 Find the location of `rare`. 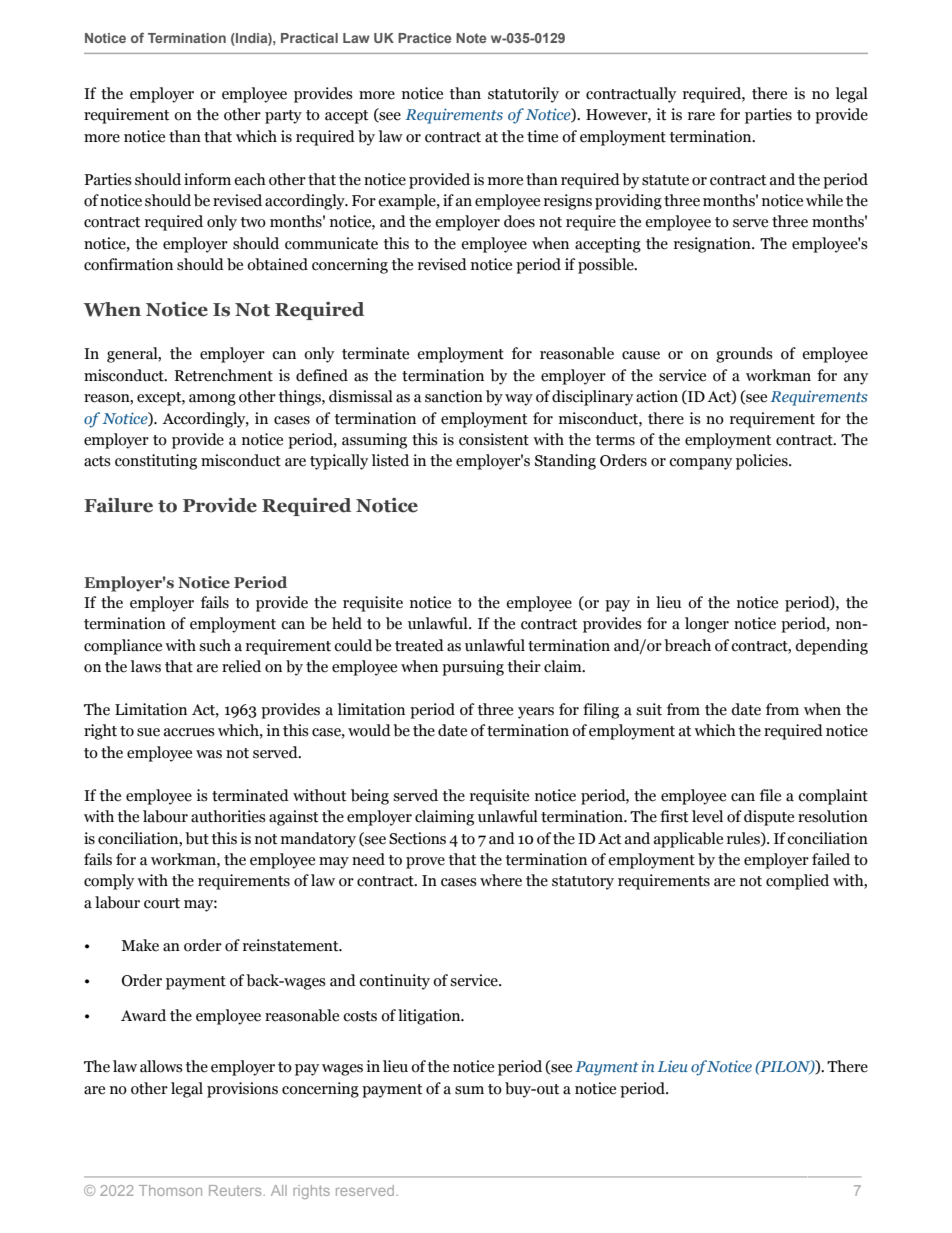

rare is located at coordinates (701, 116).
